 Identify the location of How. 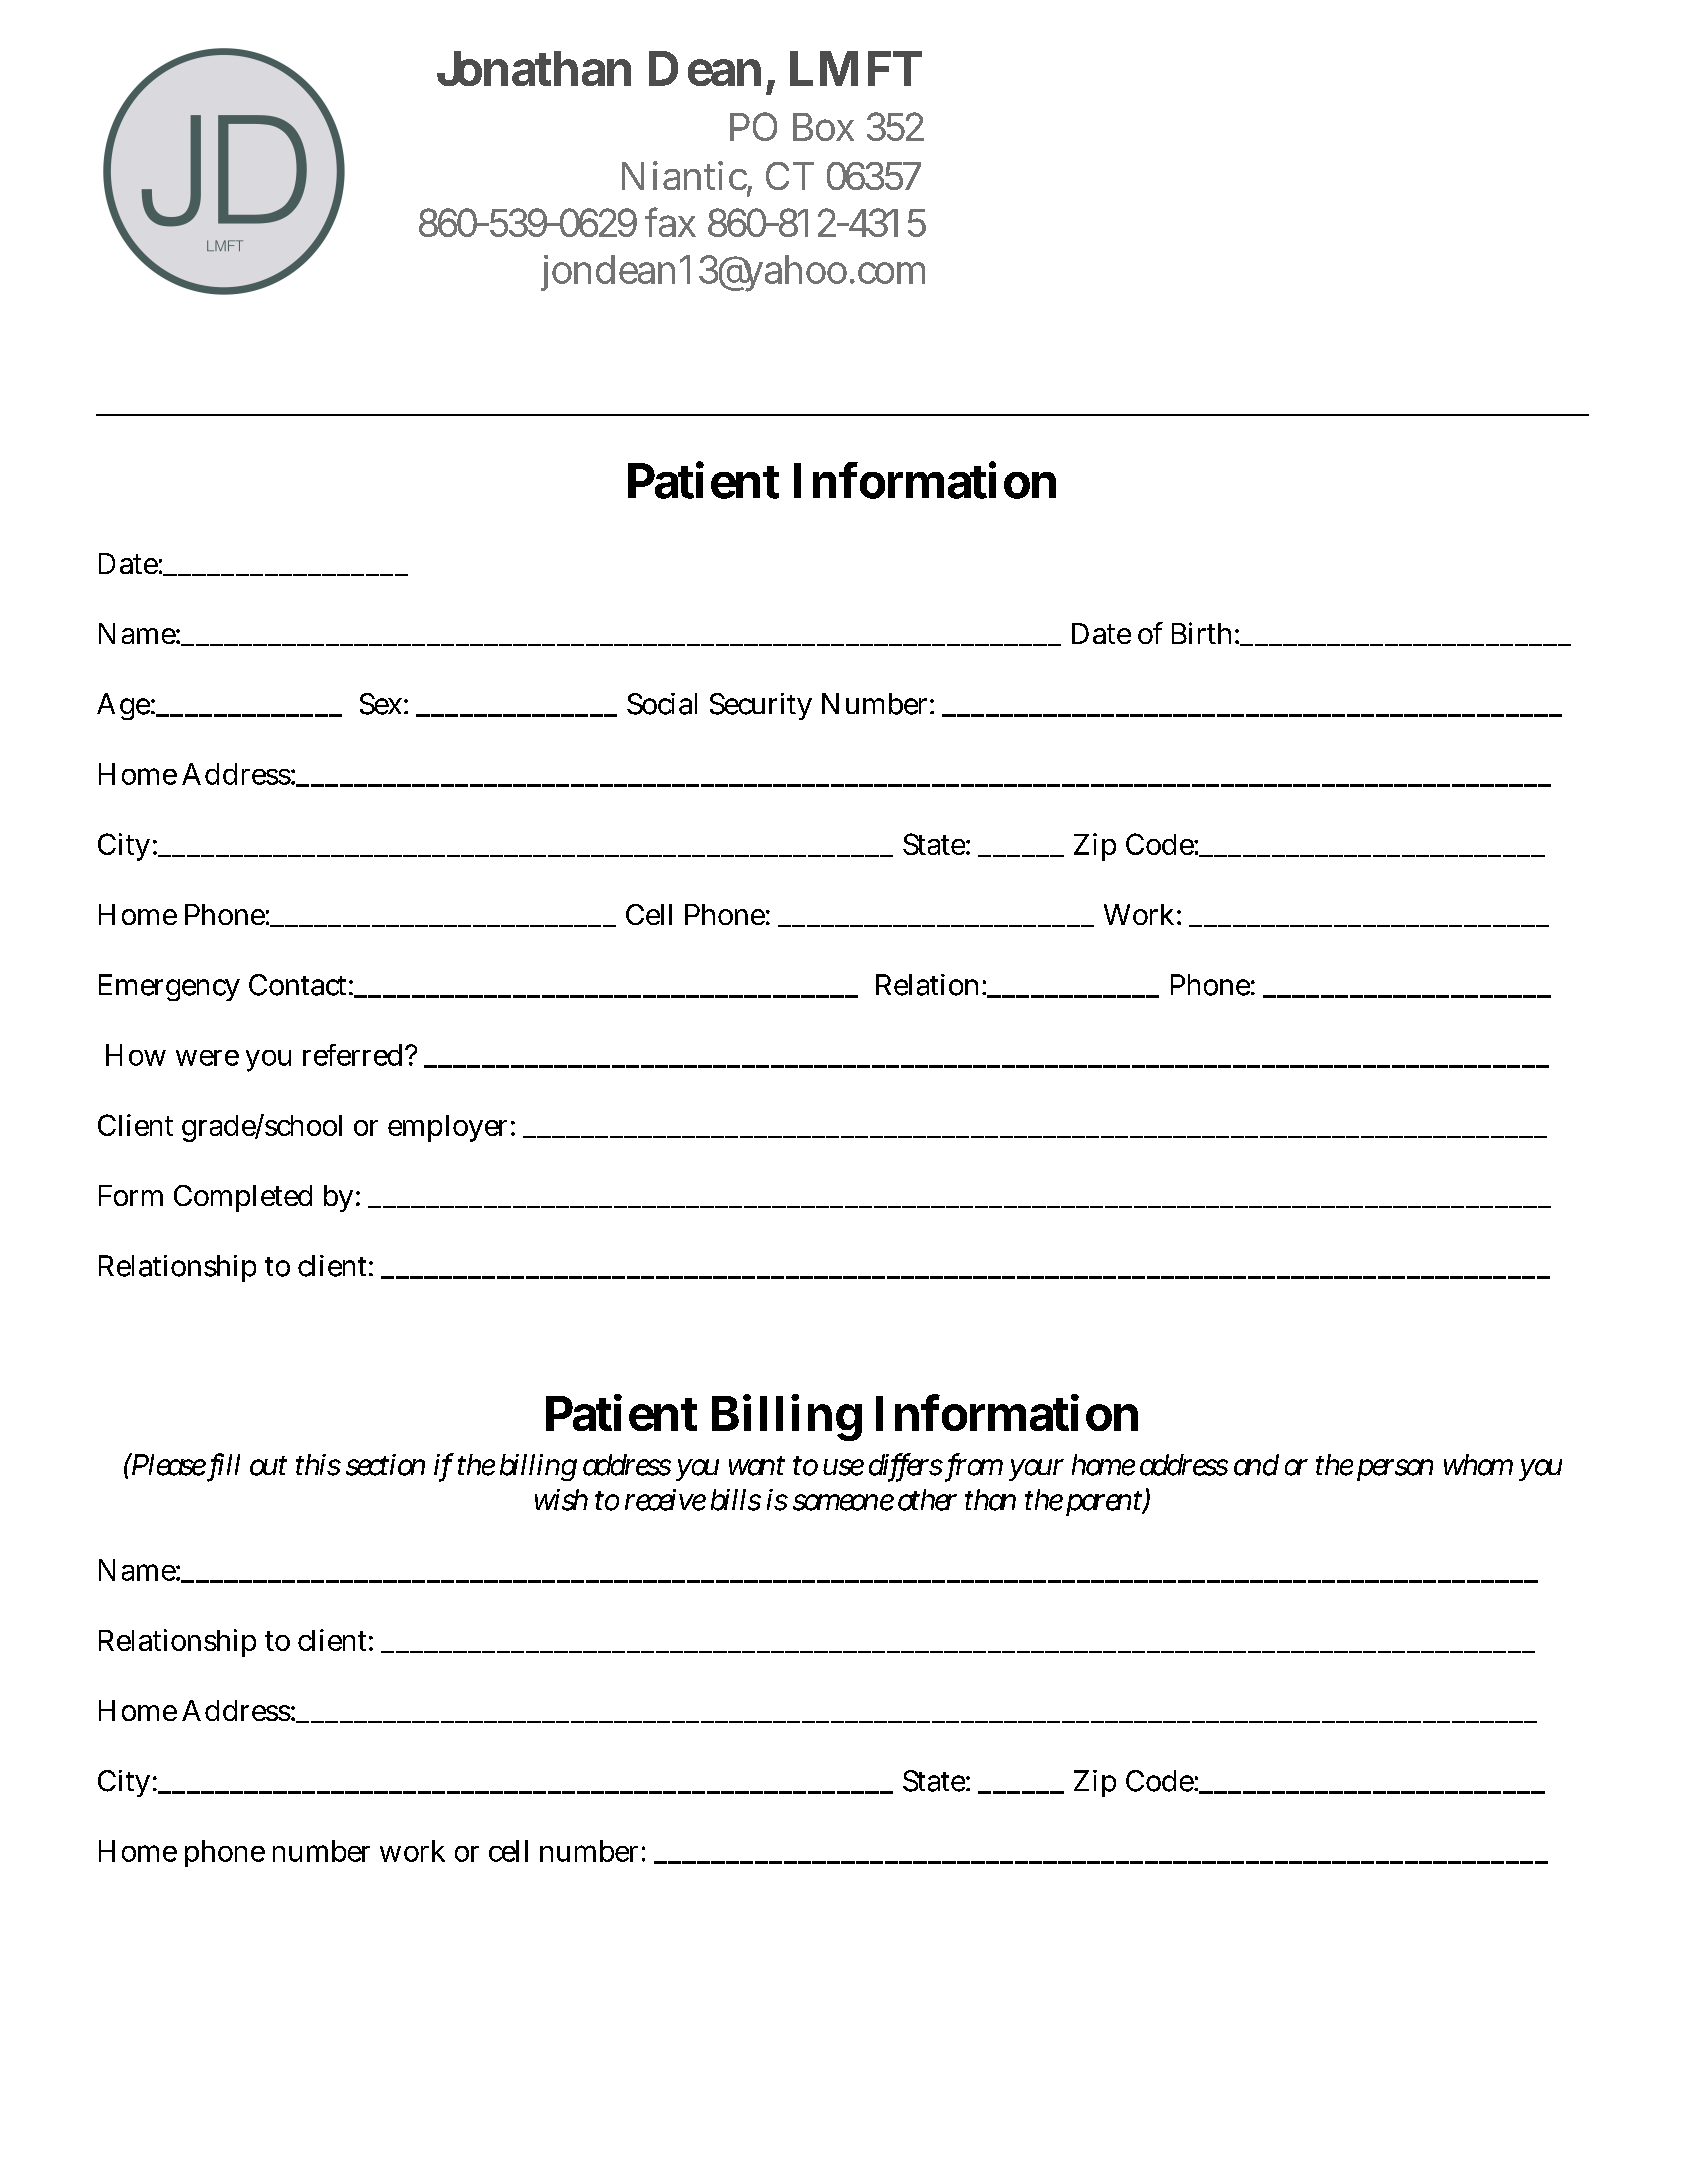
(136, 1055).
